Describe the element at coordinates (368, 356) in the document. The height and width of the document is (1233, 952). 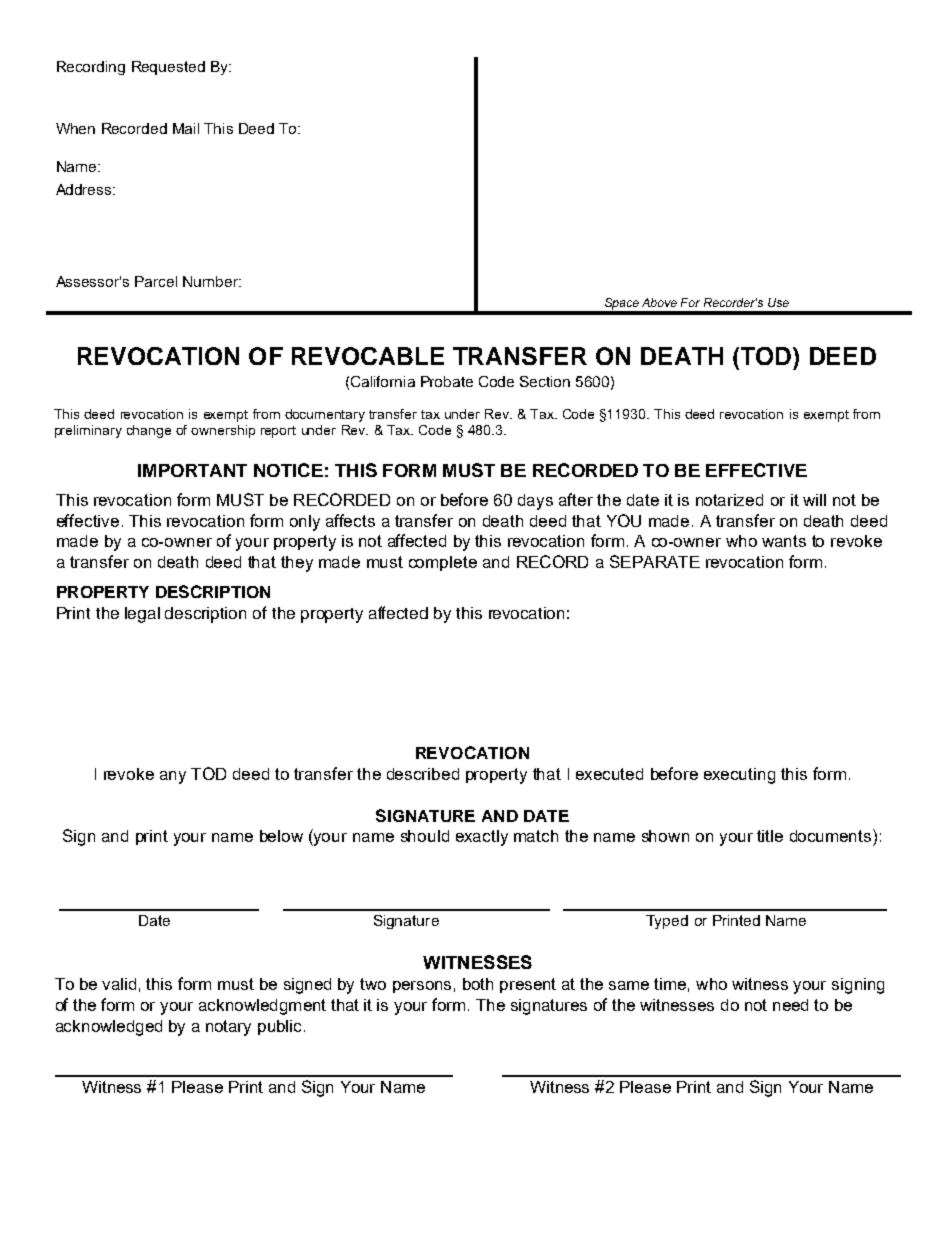
I see `REVOCABLE` at that location.
